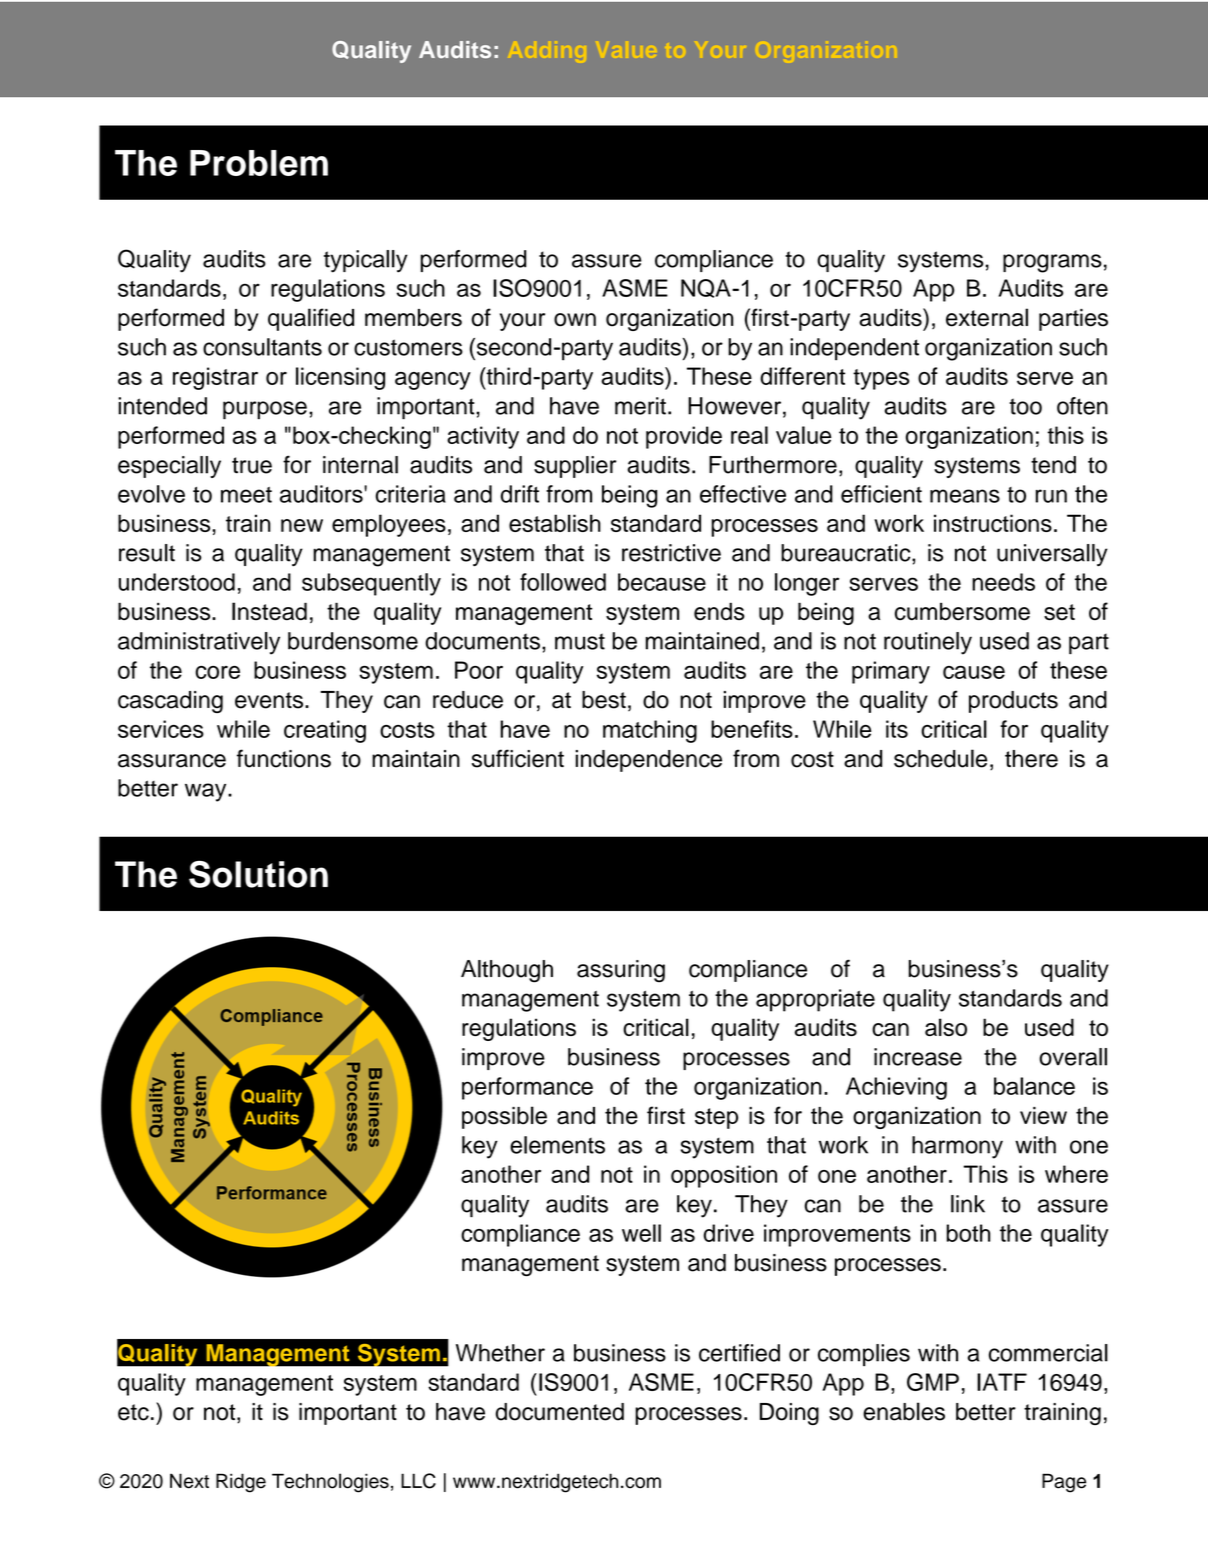  What do you see at coordinates (940, 758) in the document?
I see `schedule` at bounding box center [940, 758].
